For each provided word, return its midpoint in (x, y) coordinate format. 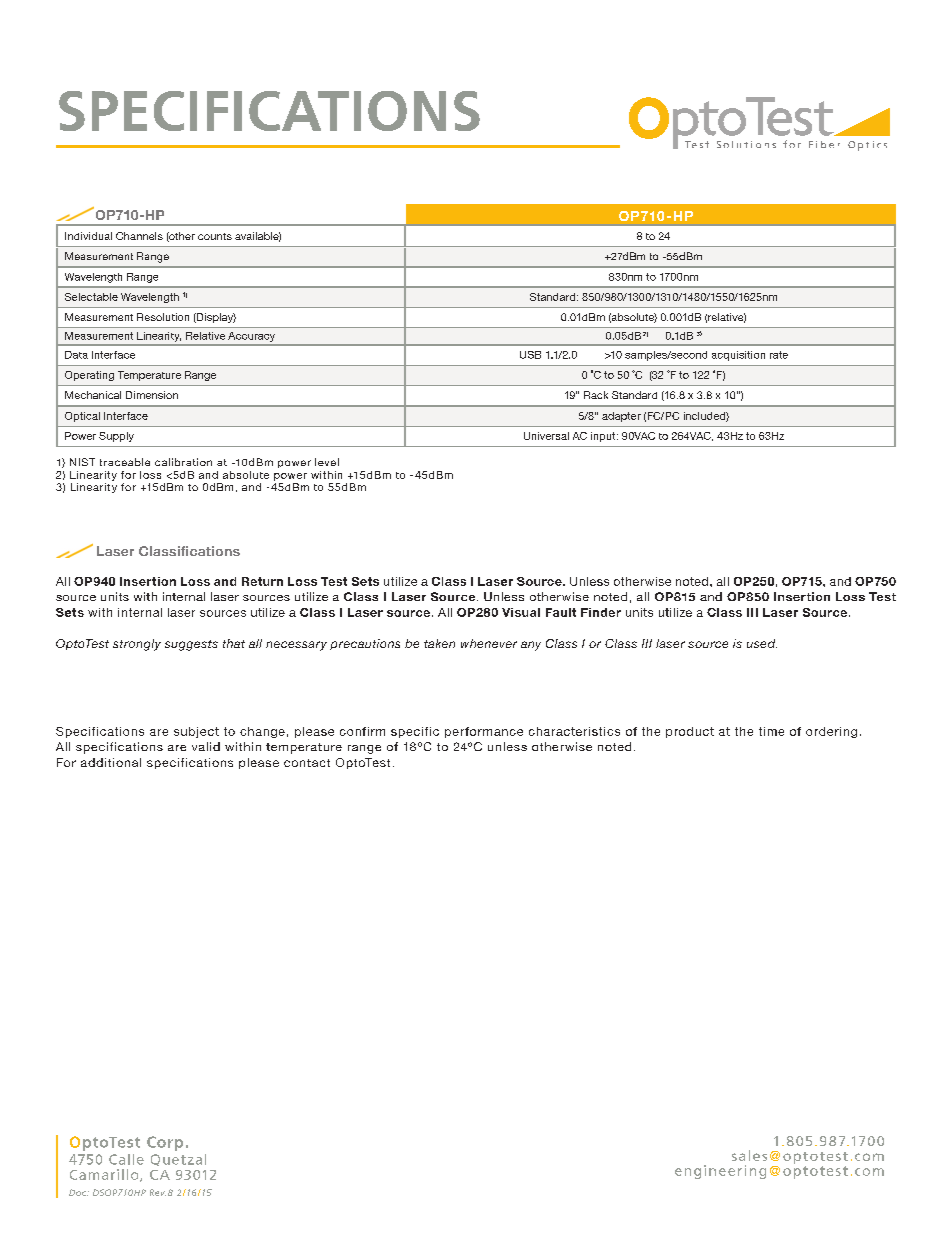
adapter (621, 417)
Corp (165, 1143)
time (771, 731)
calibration (183, 462)
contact (307, 763)
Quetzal (178, 1160)
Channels (139, 236)
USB (530, 355)
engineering (720, 1172)
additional (111, 762)
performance (484, 732)
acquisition (738, 356)
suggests (191, 645)
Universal (546, 436)
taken (439, 643)
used (762, 643)
